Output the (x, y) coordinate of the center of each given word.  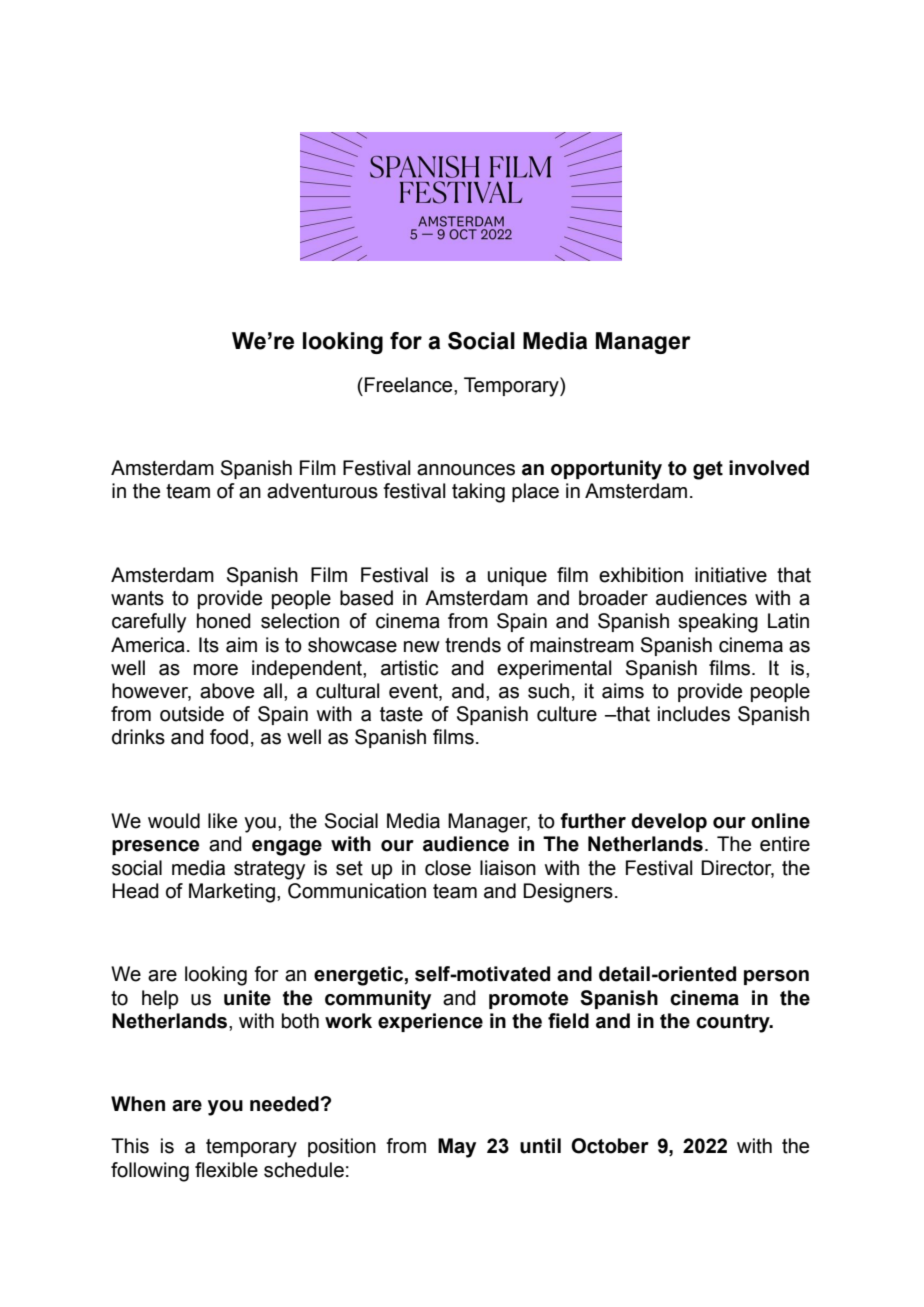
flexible (226, 1170)
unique (517, 576)
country (734, 1023)
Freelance (410, 385)
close (448, 868)
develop (669, 822)
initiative (731, 575)
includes (694, 714)
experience (430, 1022)
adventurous (322, 491)
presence (155, 847)
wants (137, 598)
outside (192, 714)
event (414, 692)
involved (769, 468)
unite (247, 998)
